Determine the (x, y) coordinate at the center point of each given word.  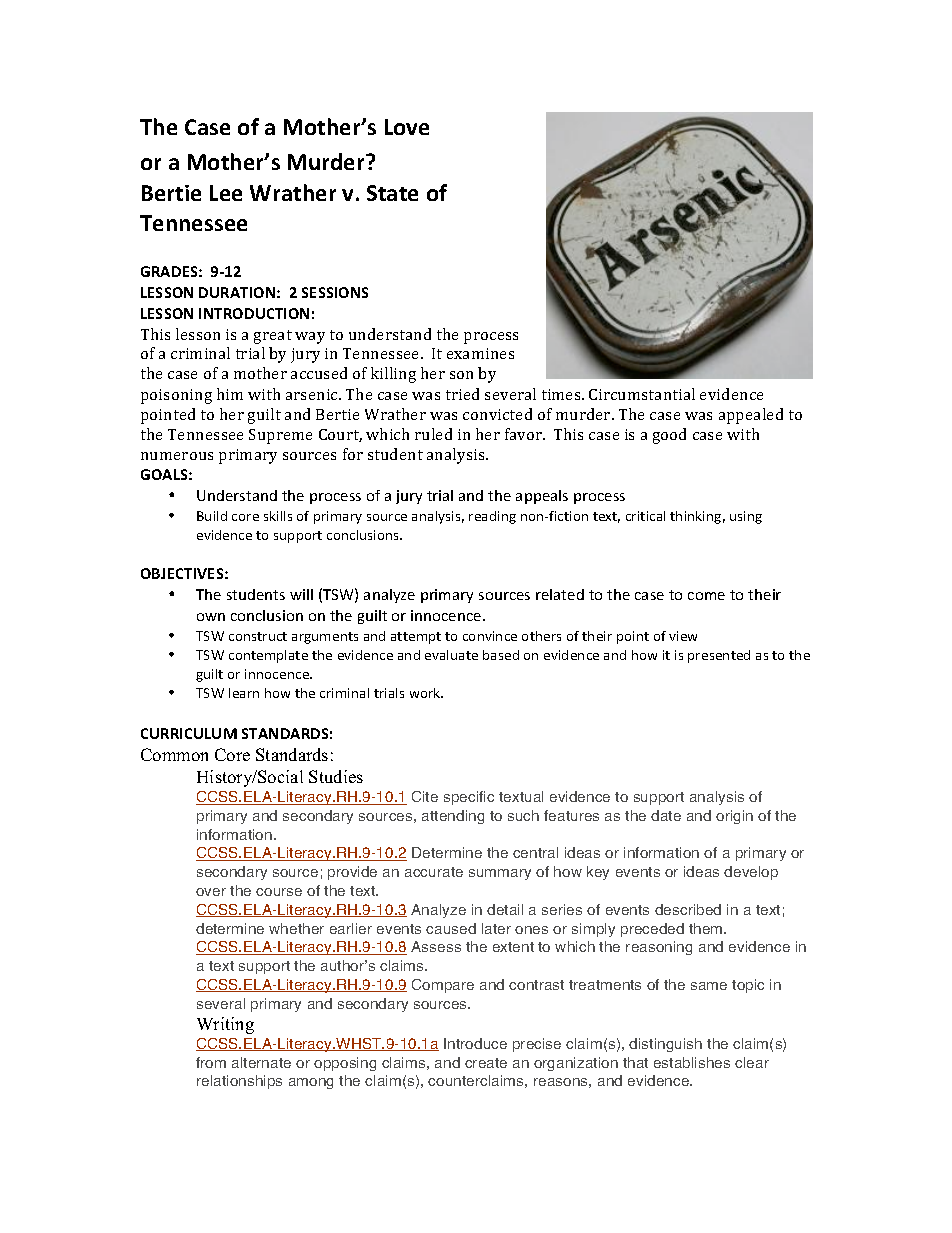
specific (469, 798)
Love (407, 127)
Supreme (280, 436)
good (669, 436)
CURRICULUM (189, 733)
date (666, 815)
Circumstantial (642, 394)
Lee (226, 193)
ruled (433, 434)
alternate (261, 1062)
